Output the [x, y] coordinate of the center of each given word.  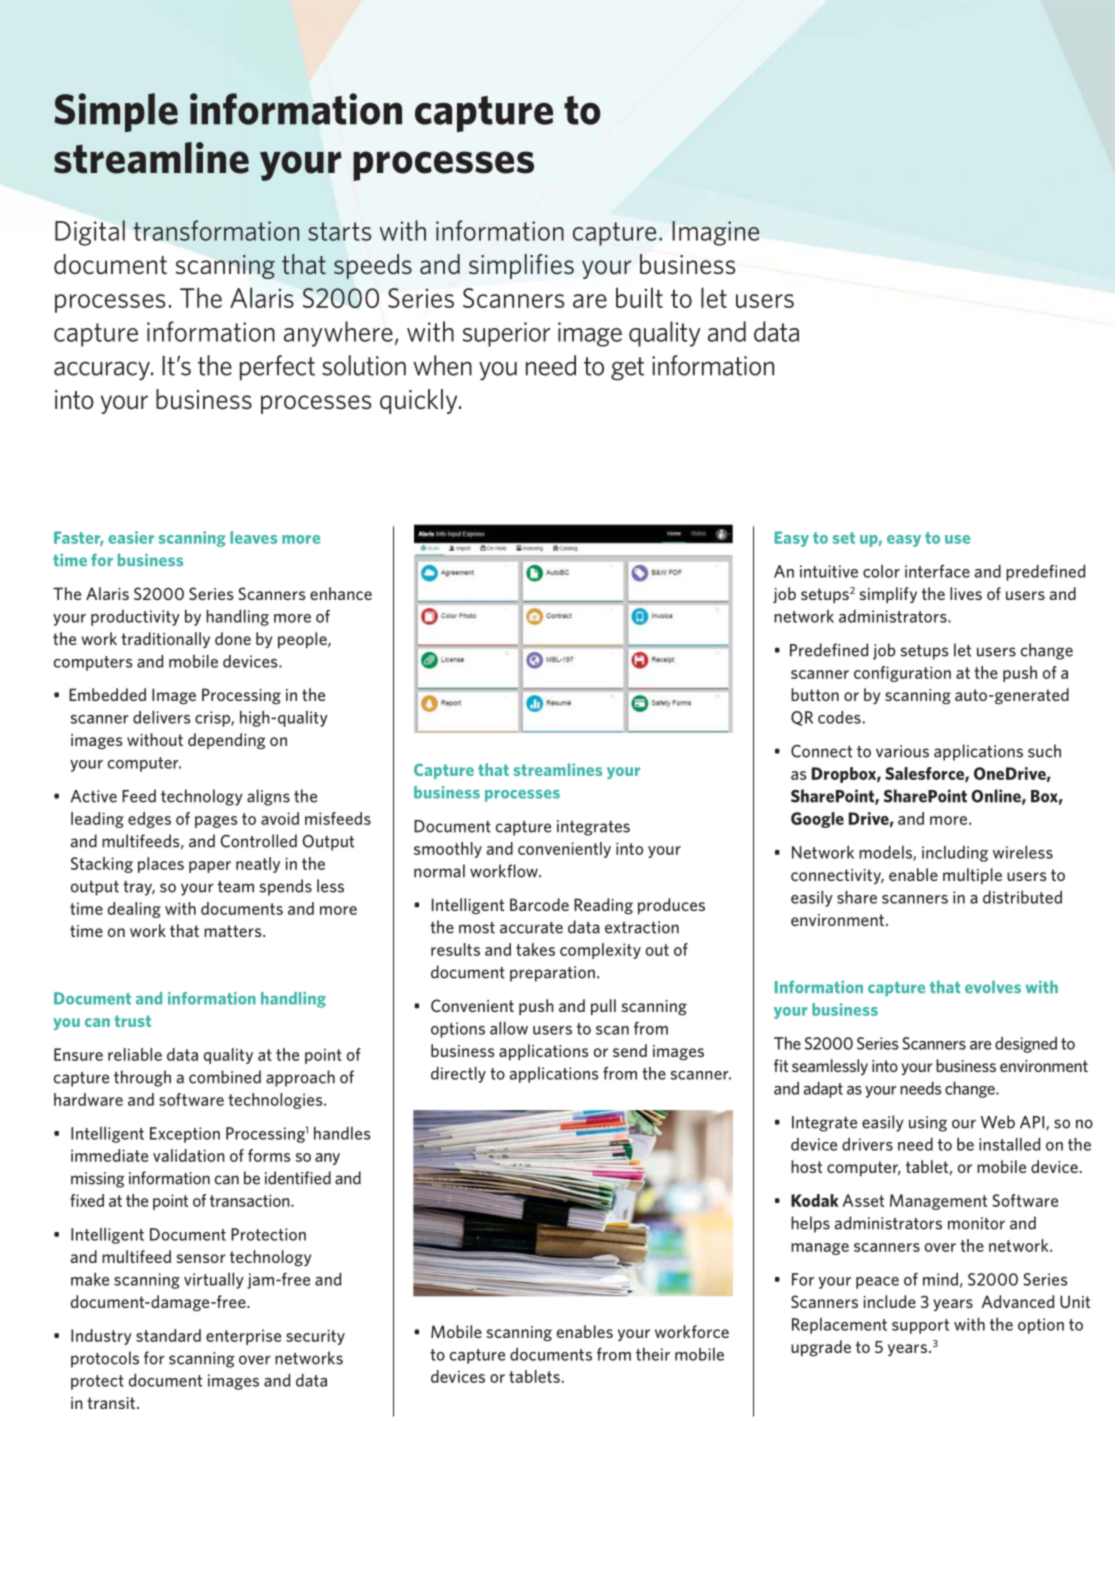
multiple [972, 876]
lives [966, 593]
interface [937, 571]
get [627, 369]
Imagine [715, 233]
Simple [116, 112]
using [928, 1124]
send [630, 1050]
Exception [185, 1135]
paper [210, 867]
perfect [277, 368]
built [639, 297]
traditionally [165, 640]
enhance [341, 593]
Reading [603, 906]
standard [168, 1335]
